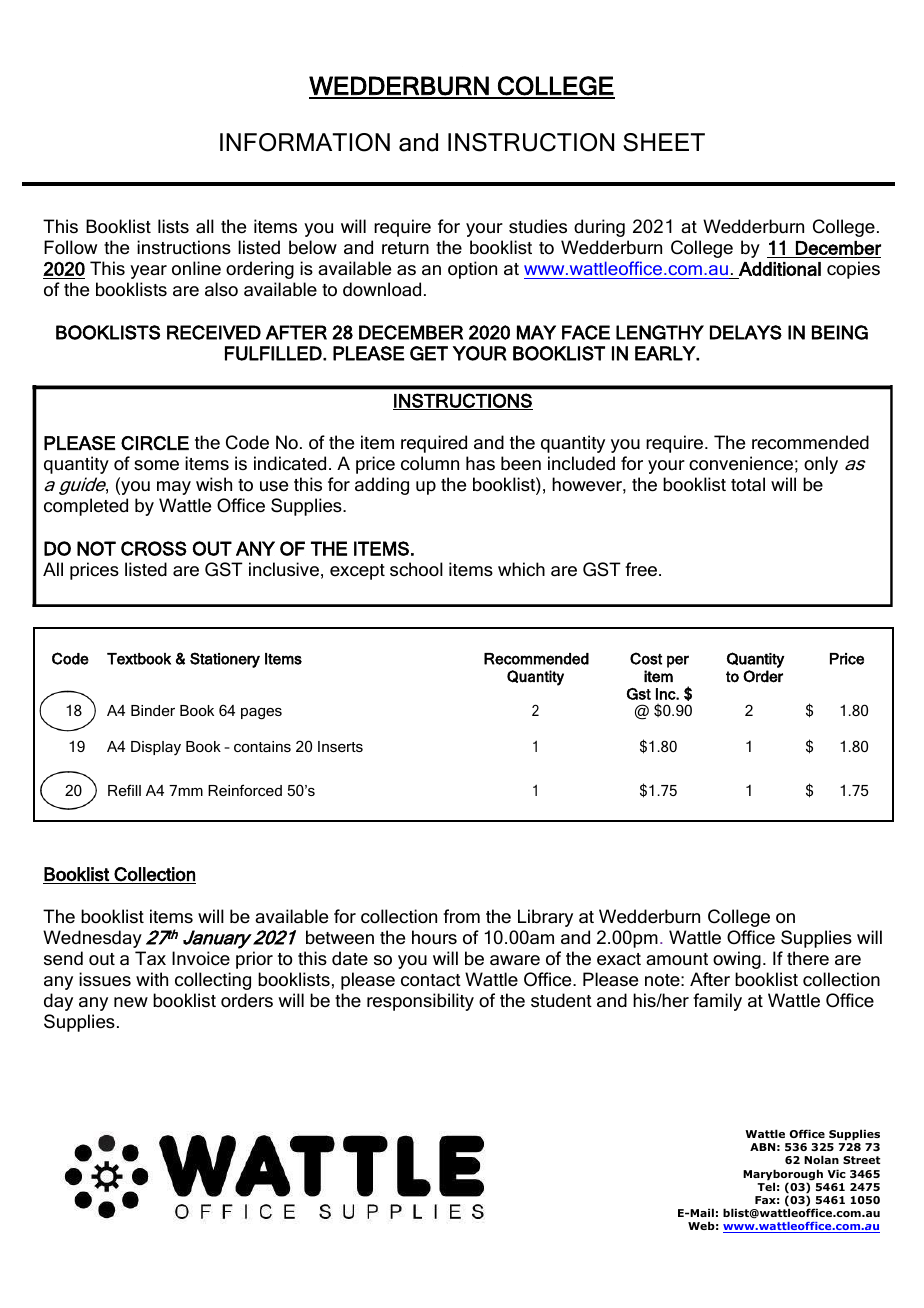  What do you see at coordinates (461, 916) in the screenshot?
I see `from` at bounding box center [461, 916].
